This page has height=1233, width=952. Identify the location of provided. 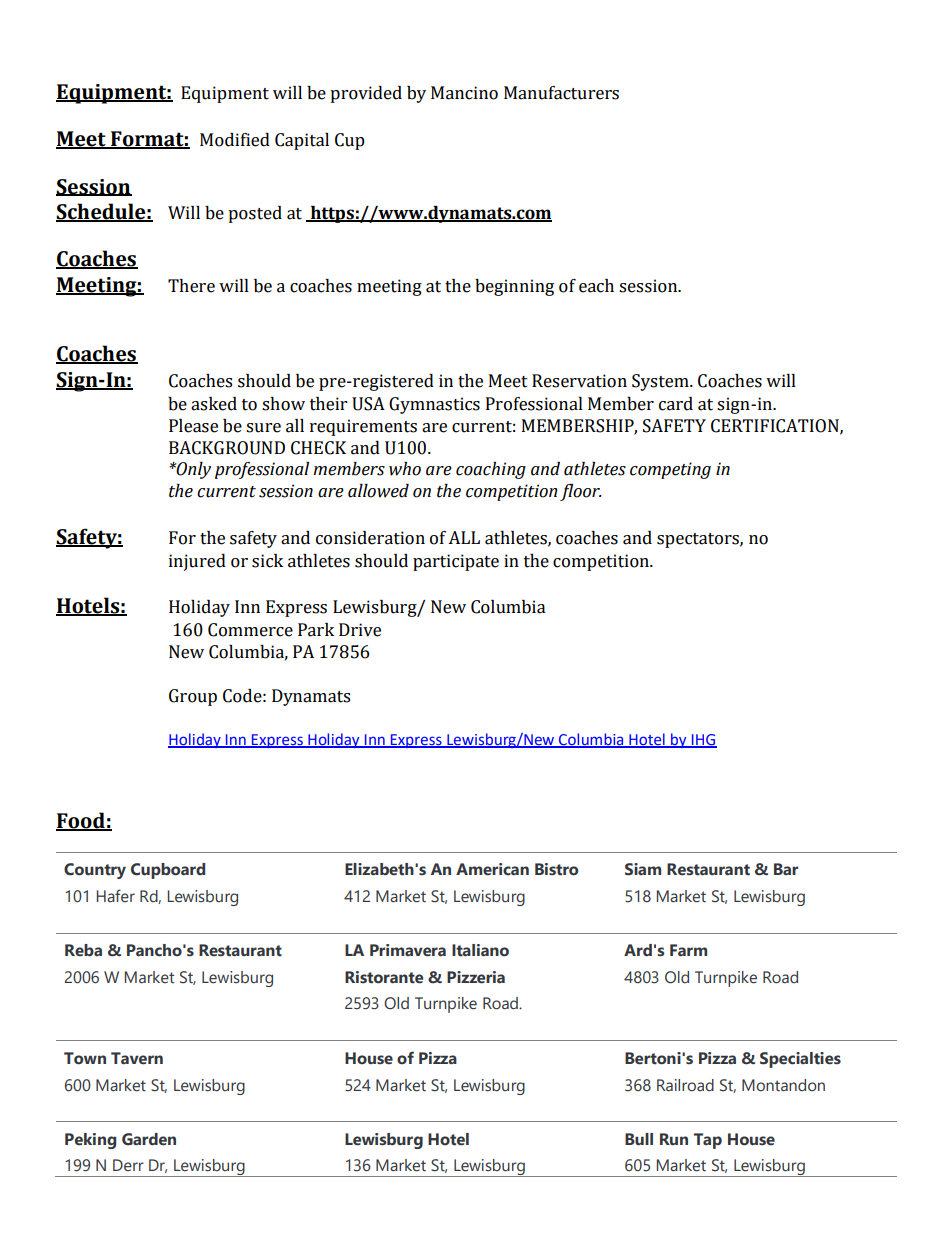
(366, 94).
